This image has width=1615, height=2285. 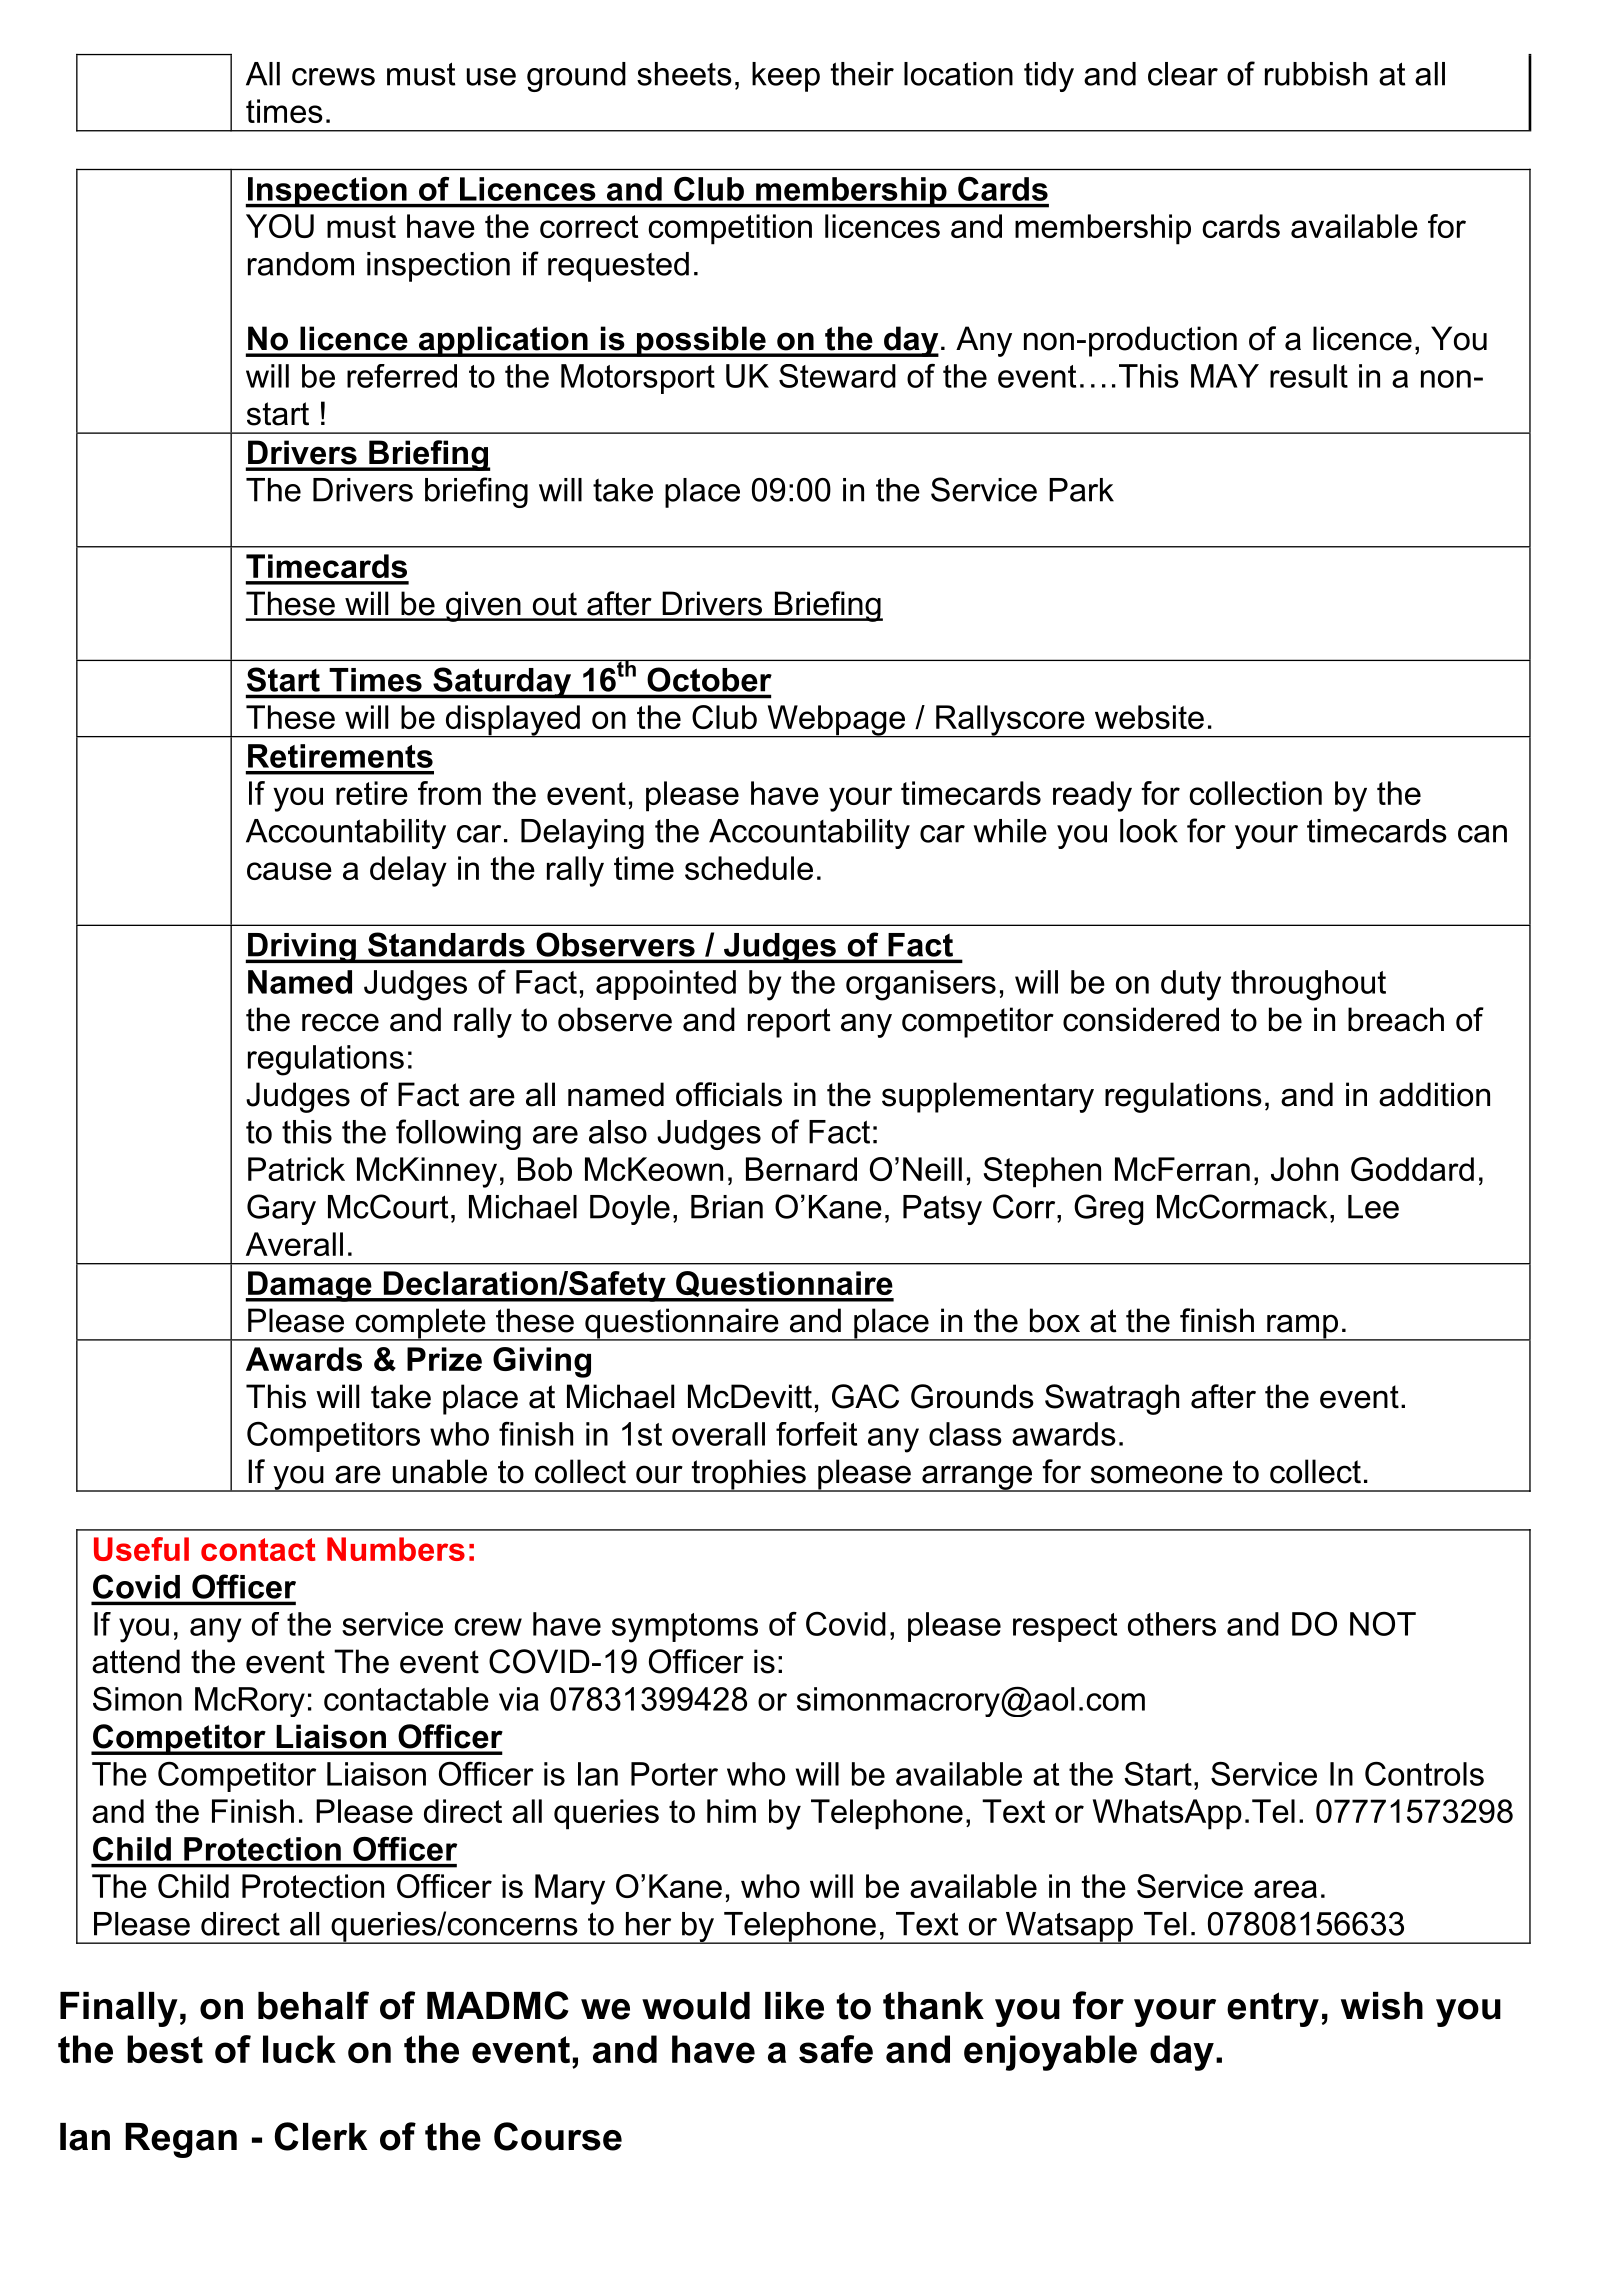 I want to click on luck, so click(x=299, y=2049).
